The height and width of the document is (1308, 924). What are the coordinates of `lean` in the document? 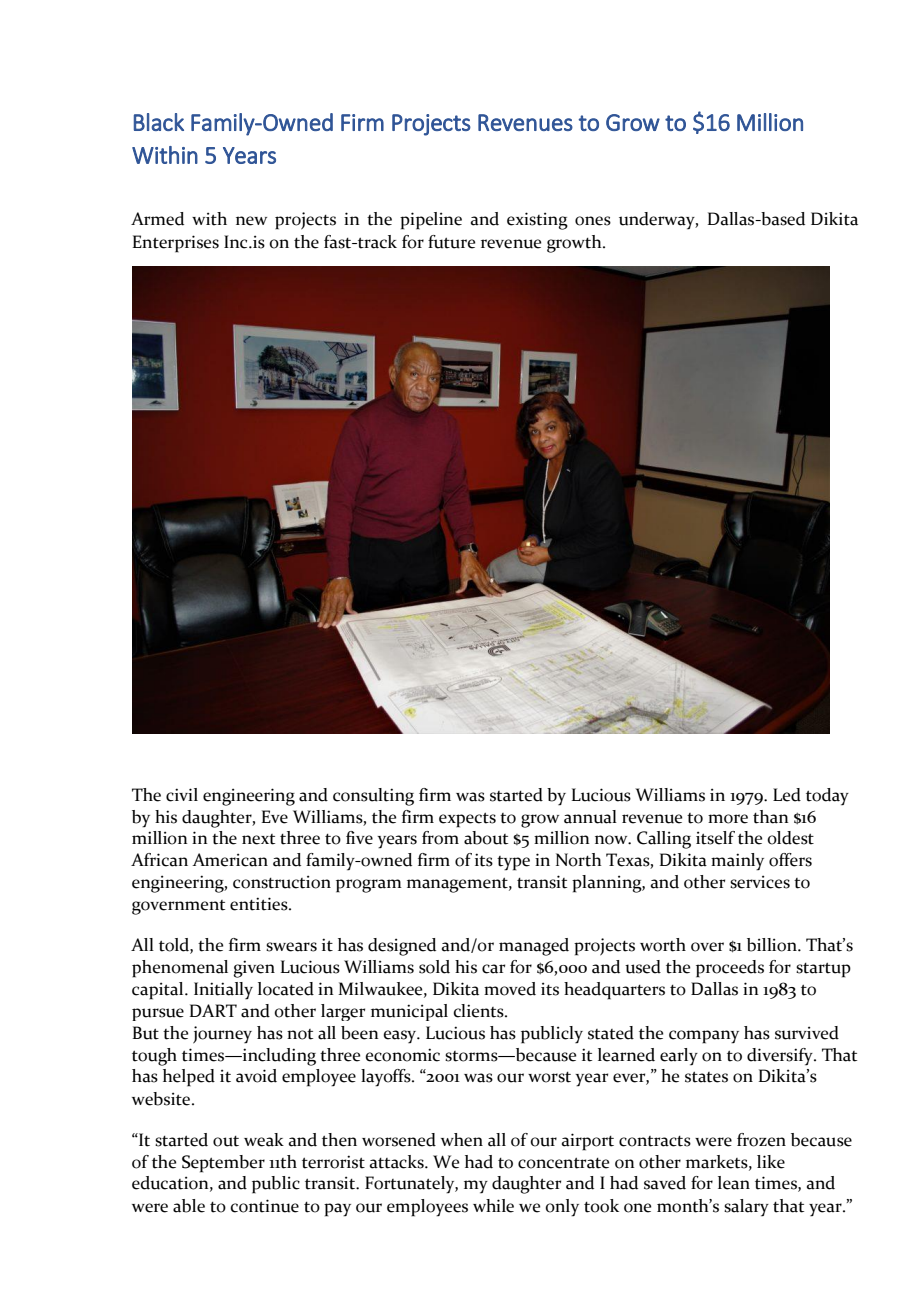 It's located at (734, 1183).
